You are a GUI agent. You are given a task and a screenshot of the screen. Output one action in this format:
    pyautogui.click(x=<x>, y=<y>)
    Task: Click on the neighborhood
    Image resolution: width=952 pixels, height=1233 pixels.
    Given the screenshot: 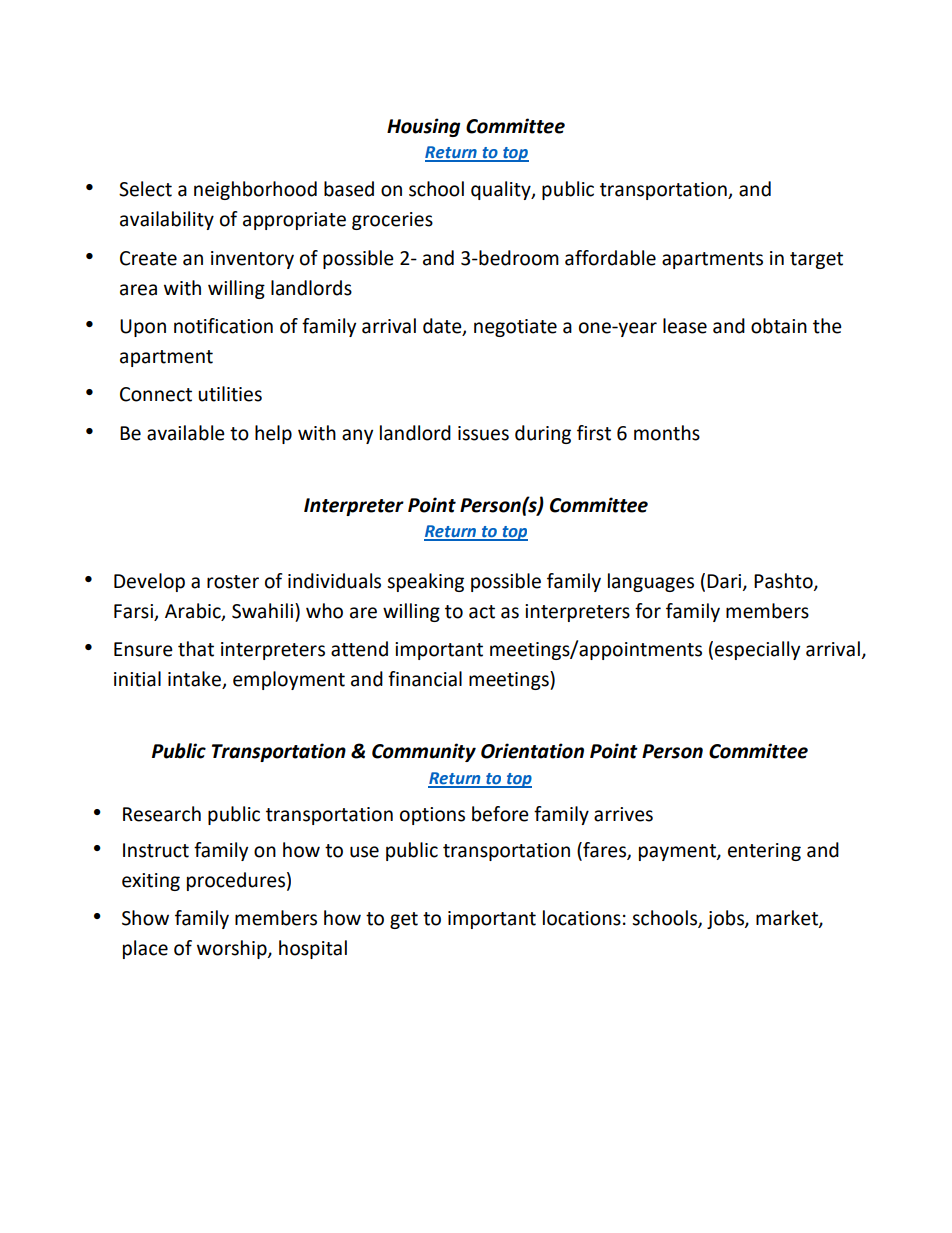 What is the action you would take?
    pyautogui.click(x=255, y=190)
